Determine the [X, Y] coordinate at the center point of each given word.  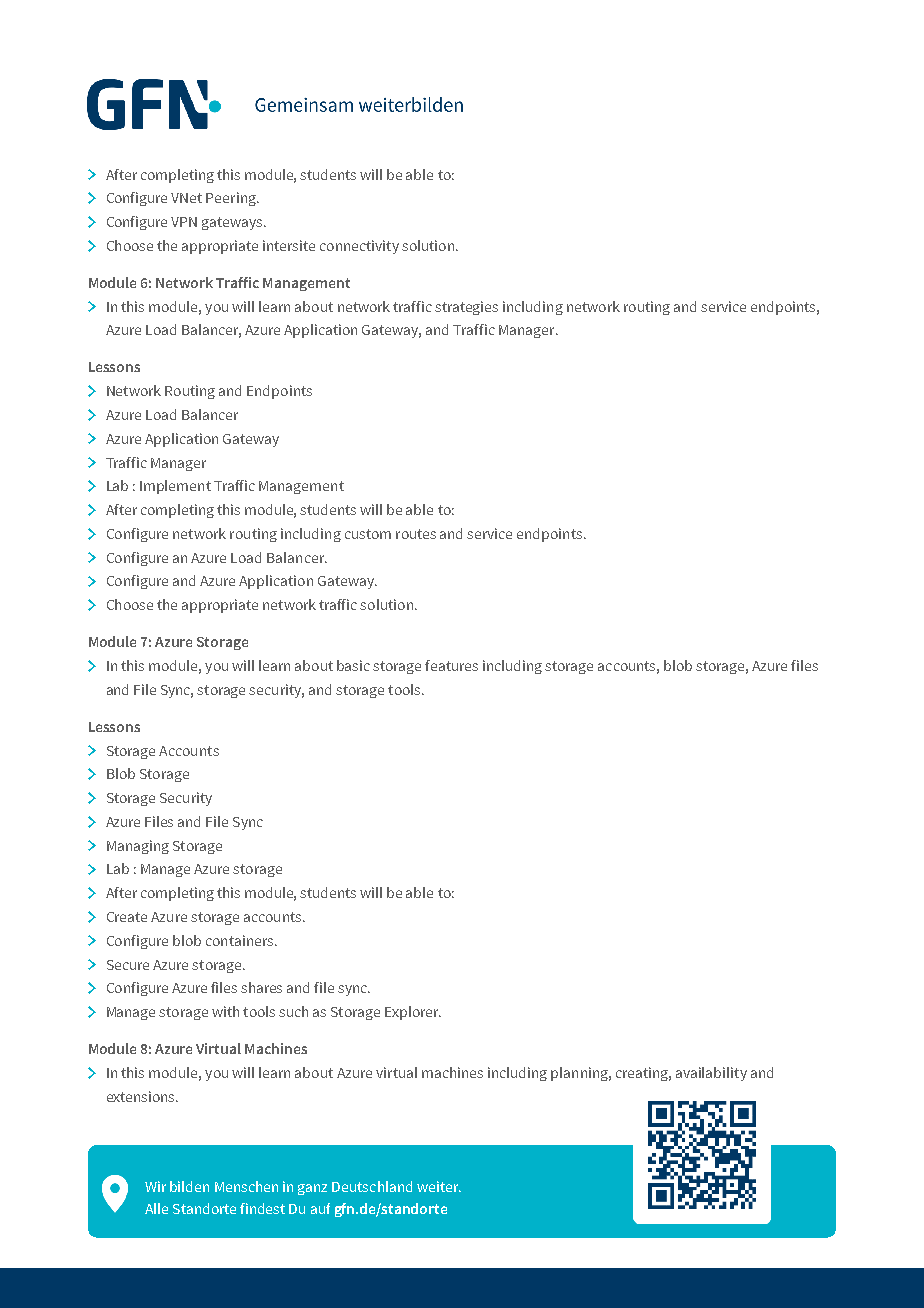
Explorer [413, 1013]
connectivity [359, 247]
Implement [175, 487]
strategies [466, 308]
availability [711, 1074]
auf [320, 1208]
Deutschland [372, 1186]
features [451, 665]
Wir [155, 1186]
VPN [184, 222]
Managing [138, 847]
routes [416, 534]
